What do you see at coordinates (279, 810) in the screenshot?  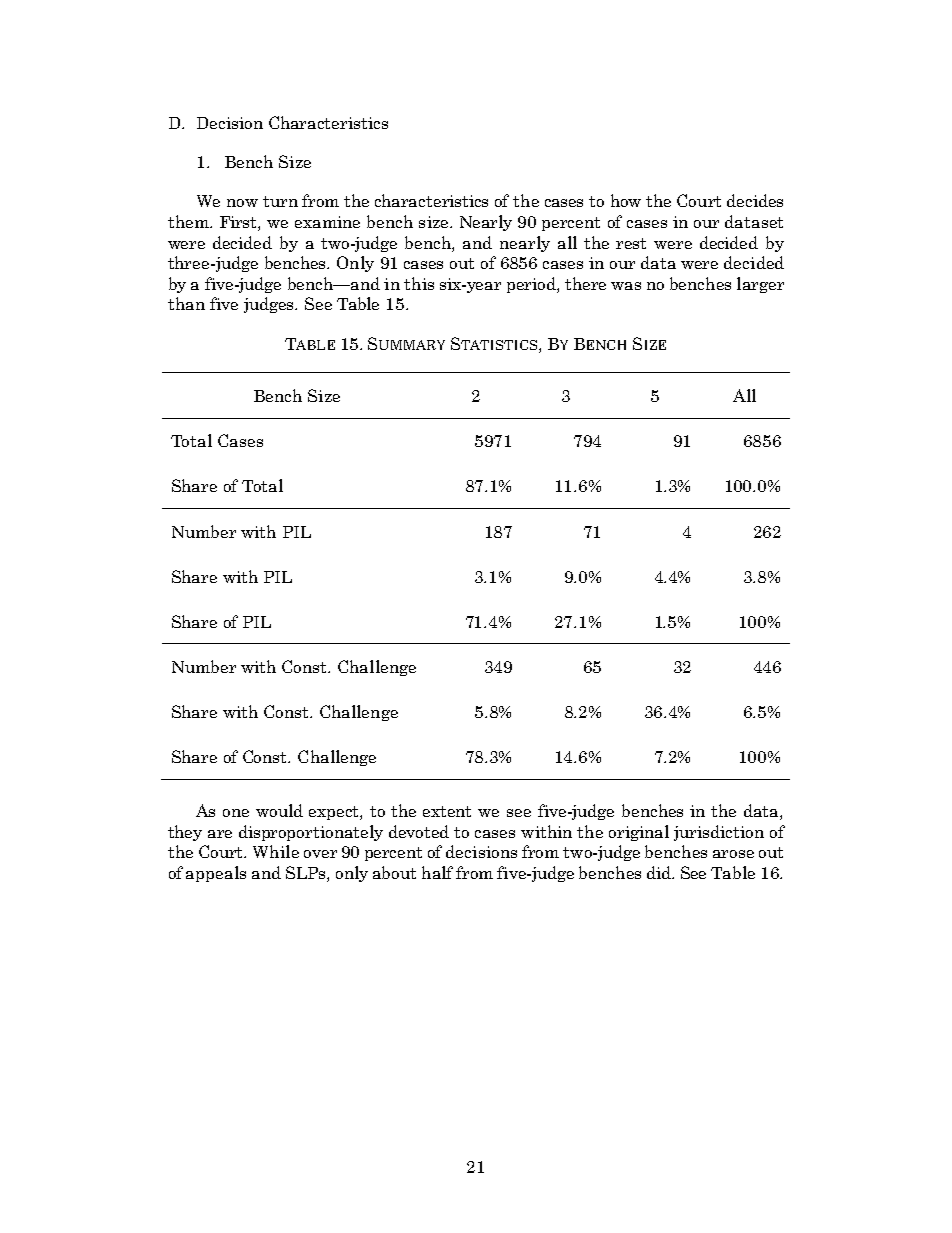 I see `would` at bounding box center [279, 810].
